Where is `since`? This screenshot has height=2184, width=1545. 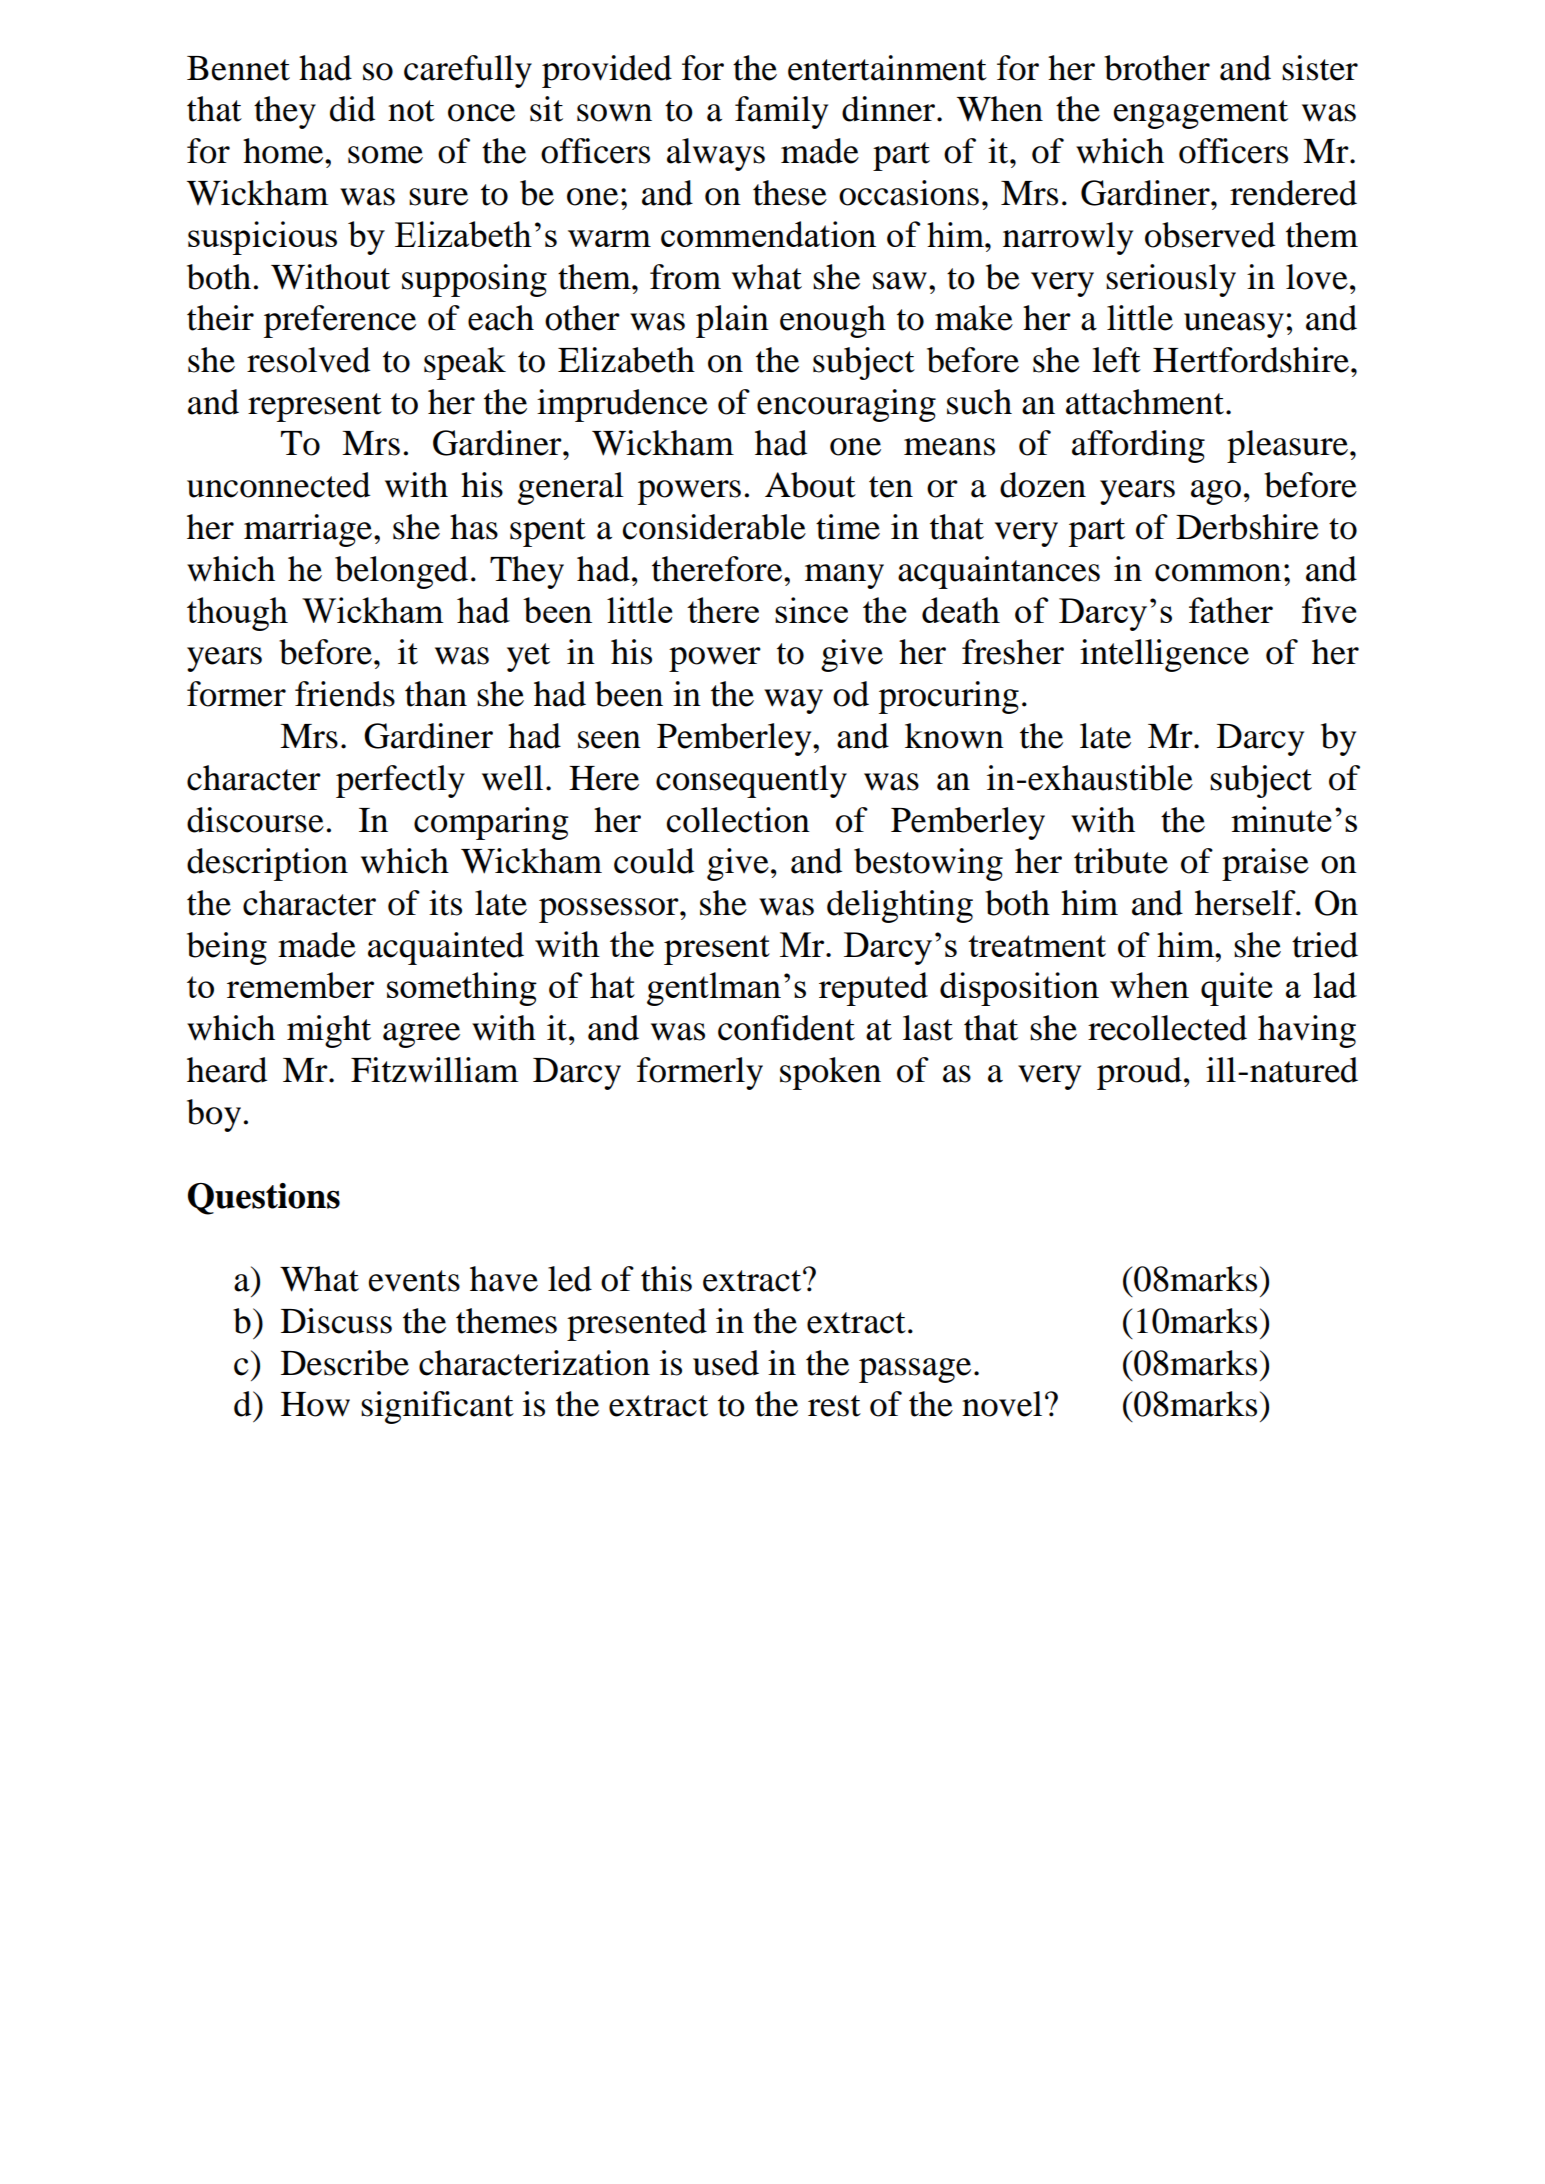
since is located at coordinates (811, 610).
